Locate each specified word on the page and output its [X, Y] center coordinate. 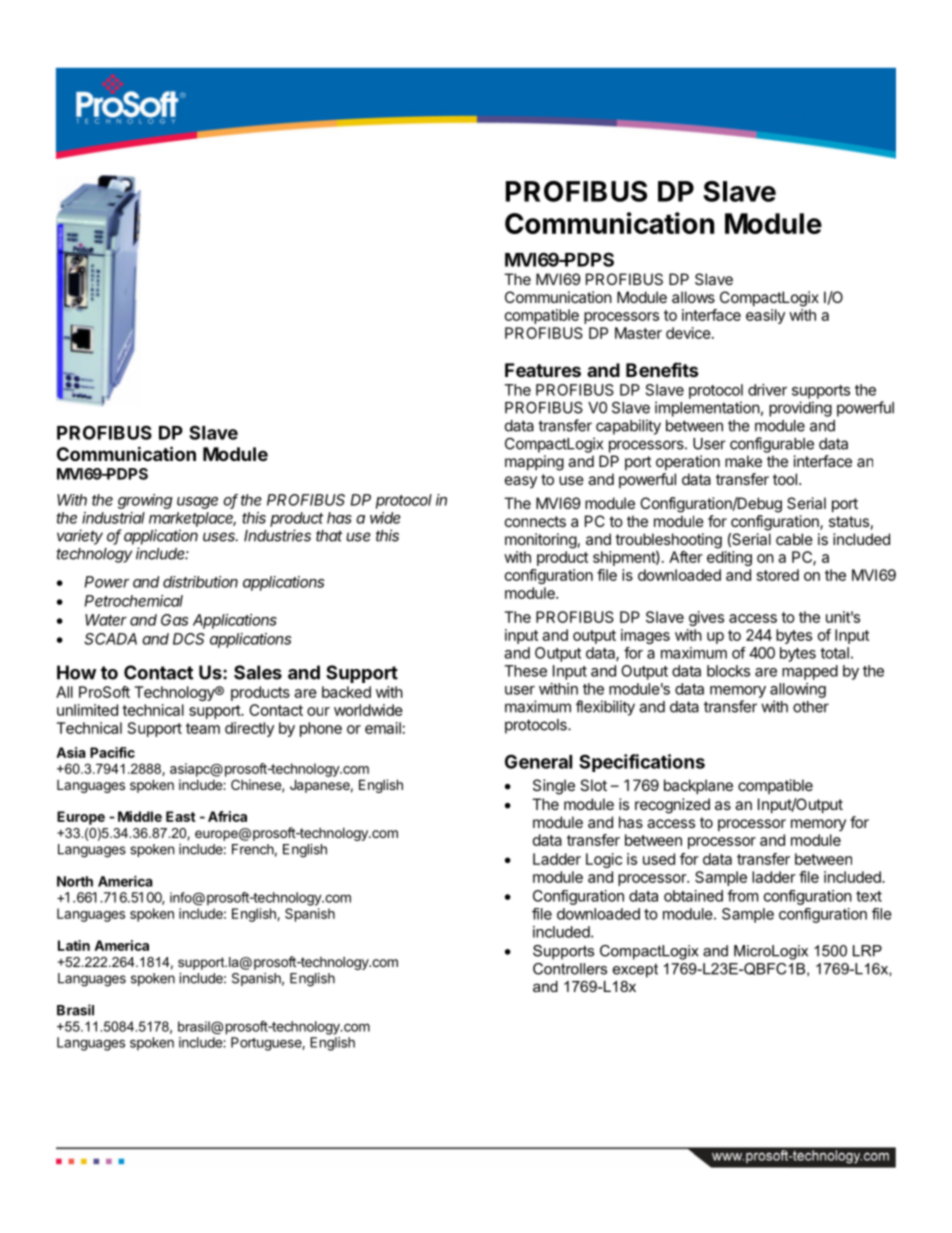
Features [543, 370]
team [203, 728]
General [538, 761]
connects [535, 521]
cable [794, 539]
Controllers [570, 969]
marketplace [192, 519]
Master [638, 333]
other [811, 707]
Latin [74, 945]
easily [765, 316]
